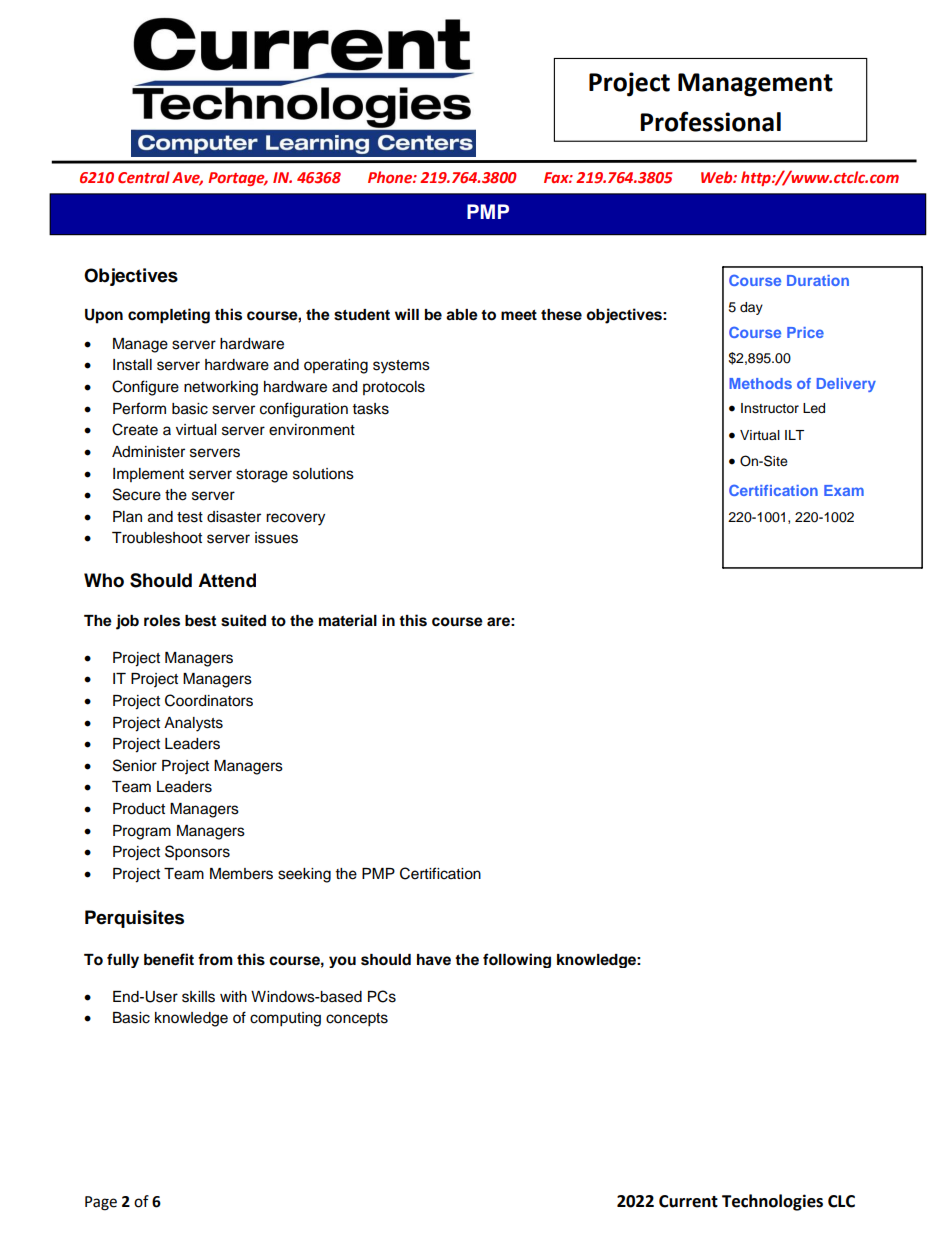  What do you see at coordinates (190, 517) in the screenshot?
I see `test` at bounding box center [190, 517].
